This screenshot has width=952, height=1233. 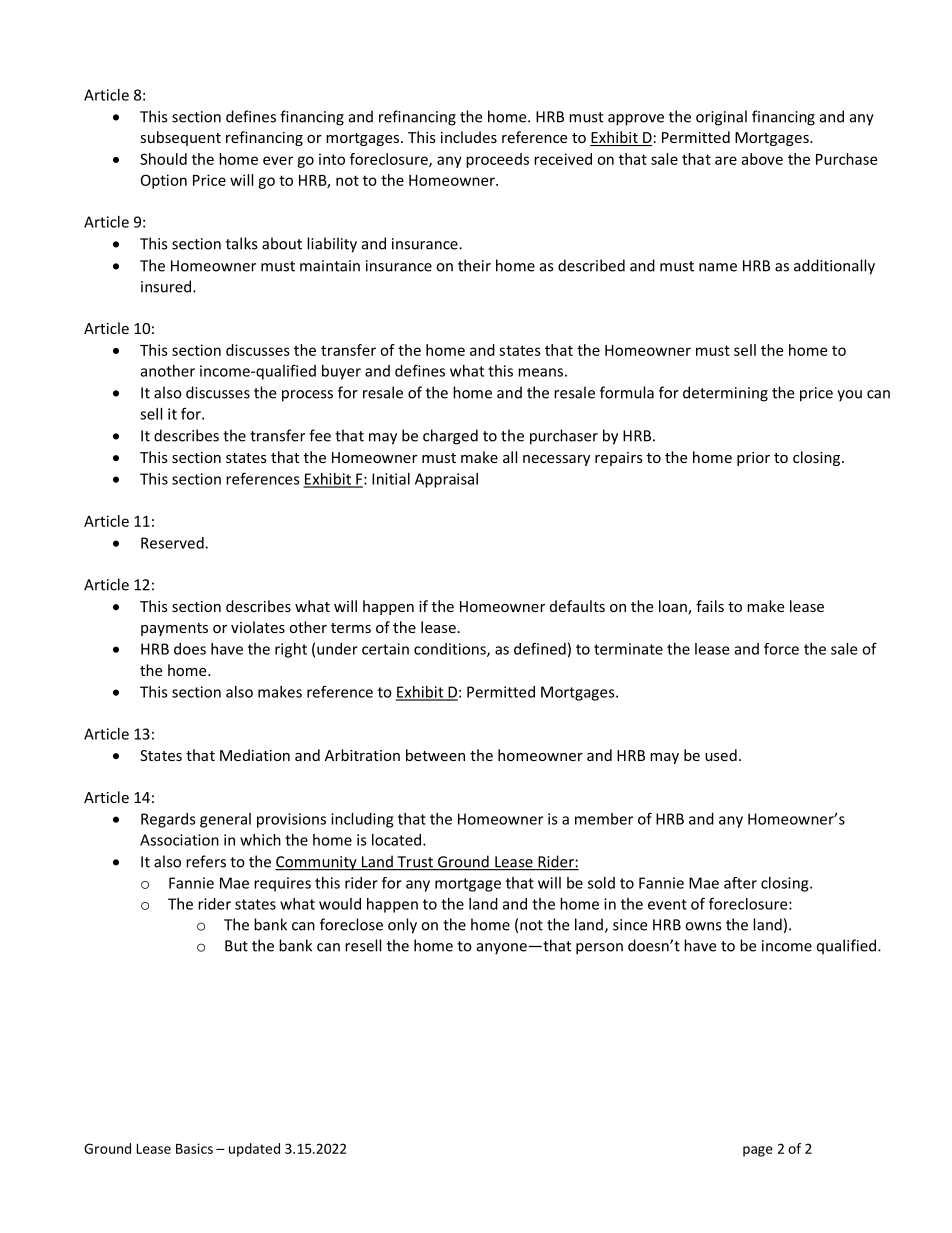 I want to click on person, so click(x=599, y=949).
